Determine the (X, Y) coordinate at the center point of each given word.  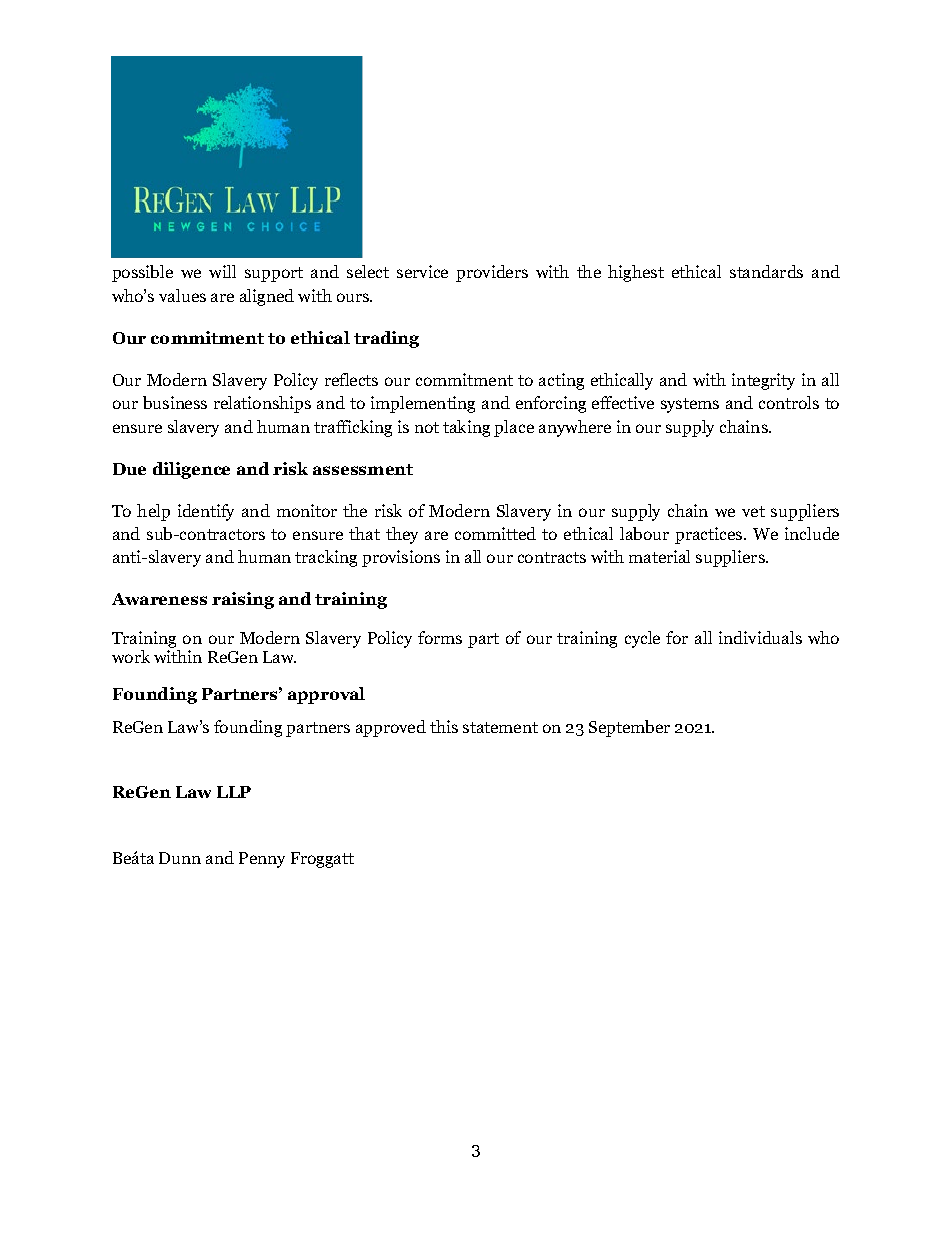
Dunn (180, 858)
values (182, 295)
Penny (262, 860)
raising (243, 600)
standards (766, 271)
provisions (401, 558)
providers (492, 273)
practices (710, 535)
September (629, 728)
